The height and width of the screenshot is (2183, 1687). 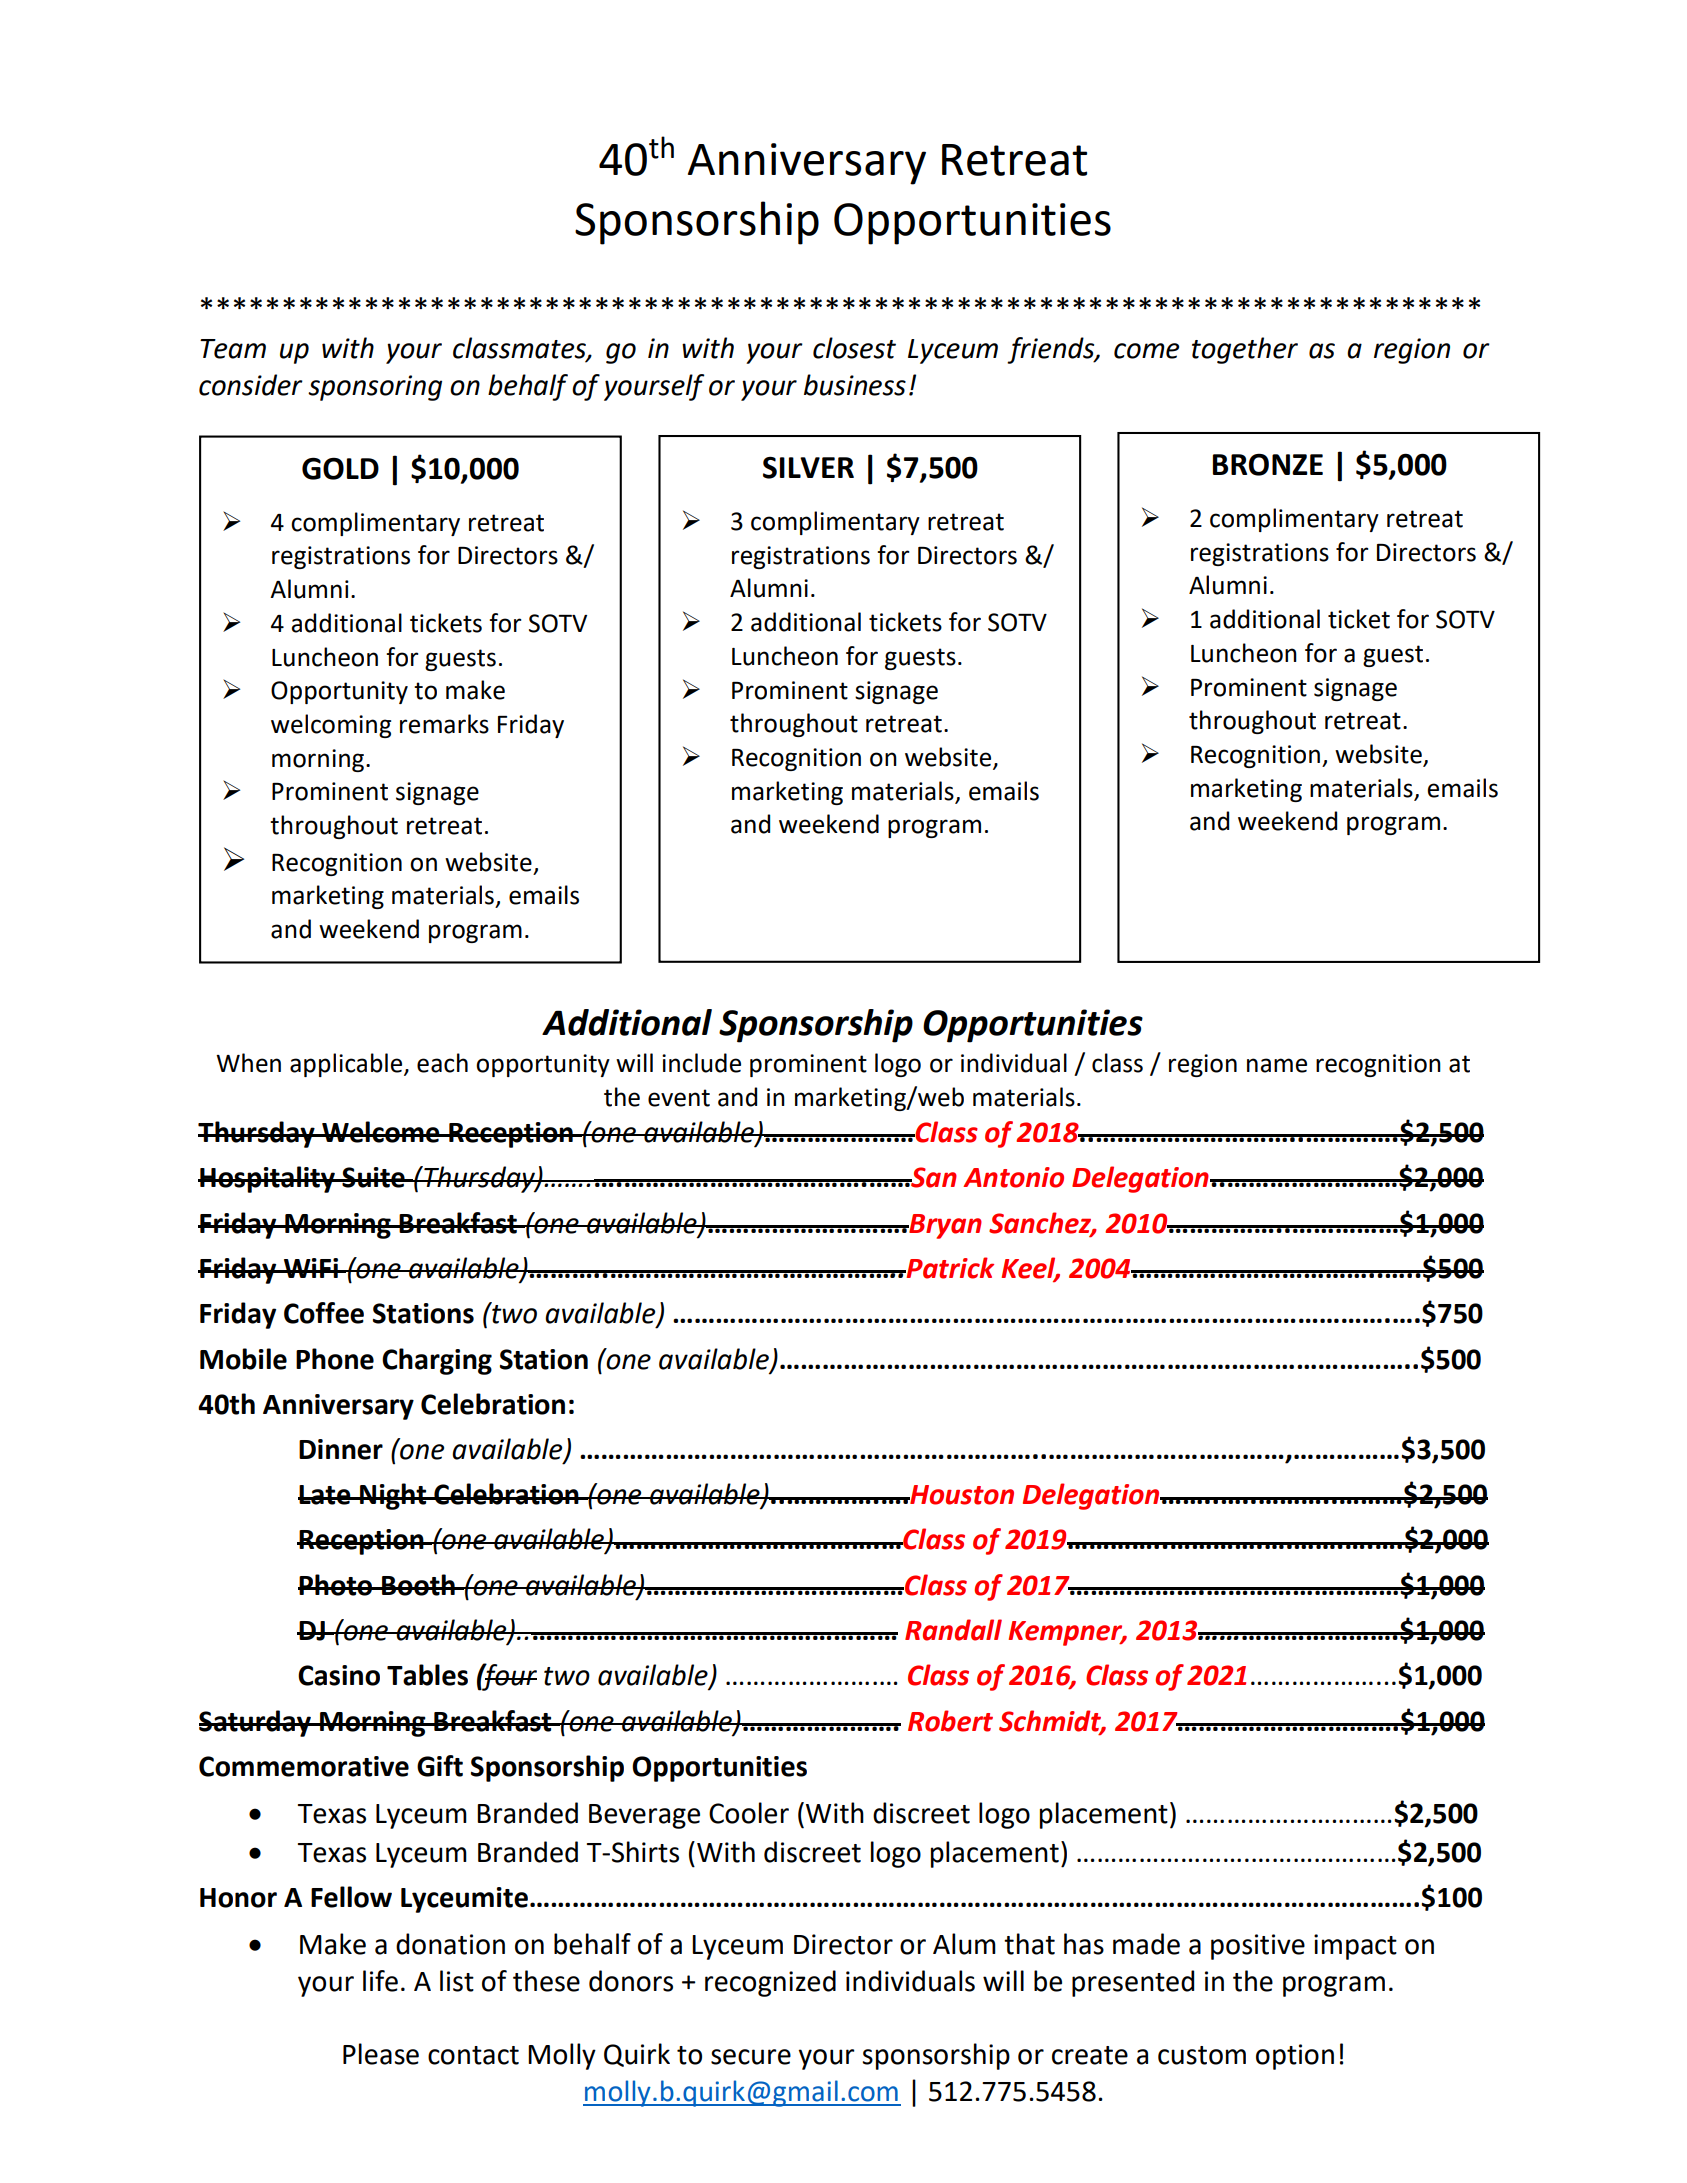 What do you see at coordinates (950, 1721) in the screenshot?
I see `Robert` at bounding box center [950, 1721].
